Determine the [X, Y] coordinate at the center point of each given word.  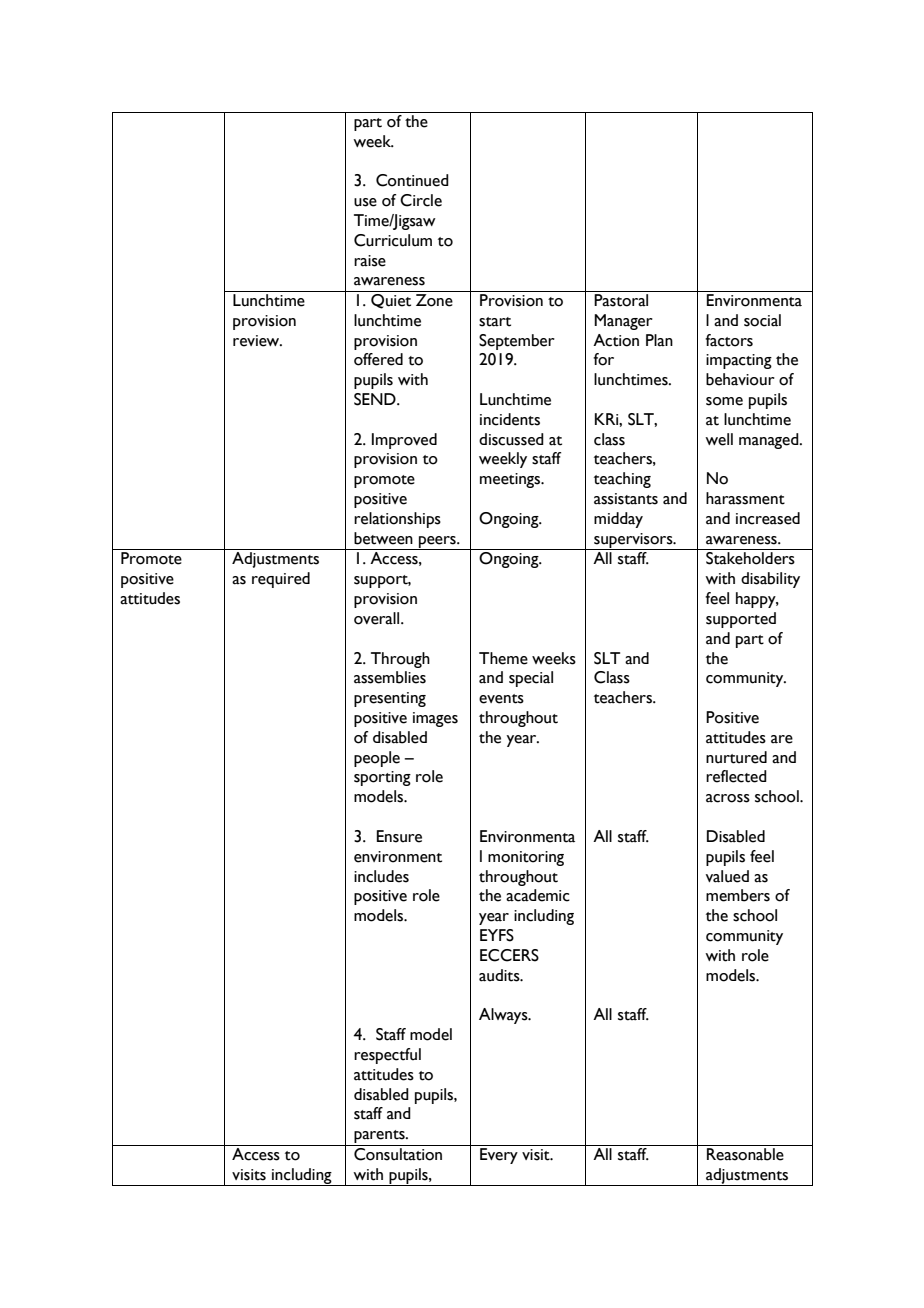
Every [499, 1156]
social [762, 320]
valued [727, 876]
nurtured [736, 757]
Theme [503, 658]
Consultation [398, 1153]
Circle [421, 200]
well [719, 439]
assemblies [390, 677]
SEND [376, 399]
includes [381, 876]
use [365, 202]
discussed [511, 439]
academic [538, 895]
